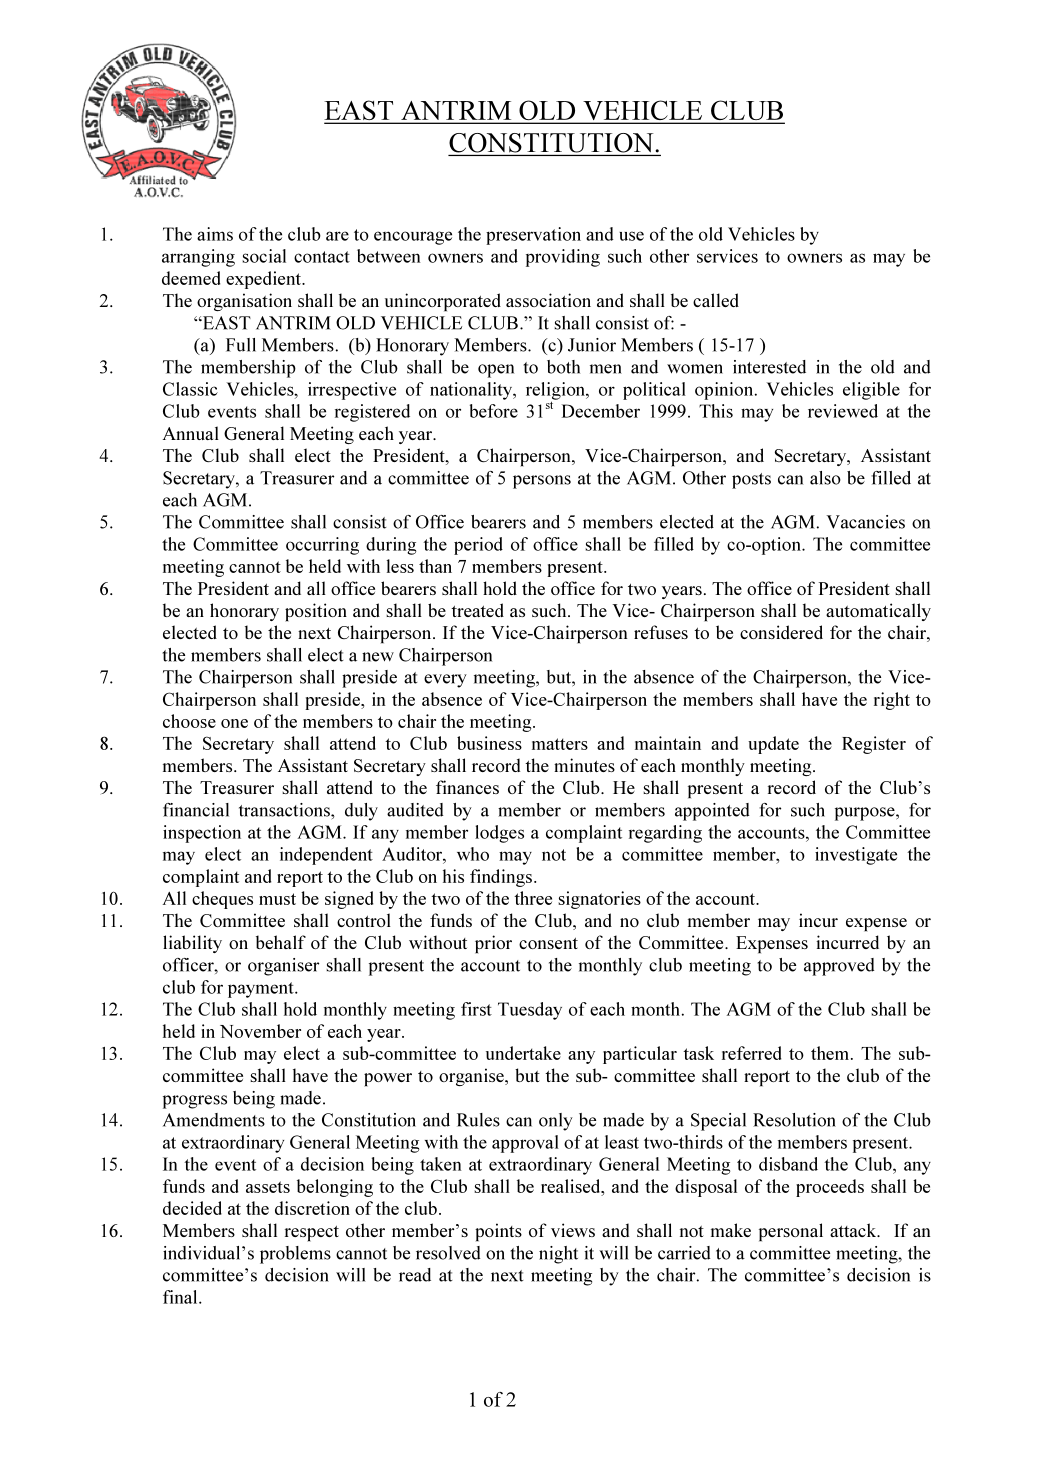 Image resolution: width=1042 pixels, height=1474 pixels. I want to click on approved, so click(839, 967).
